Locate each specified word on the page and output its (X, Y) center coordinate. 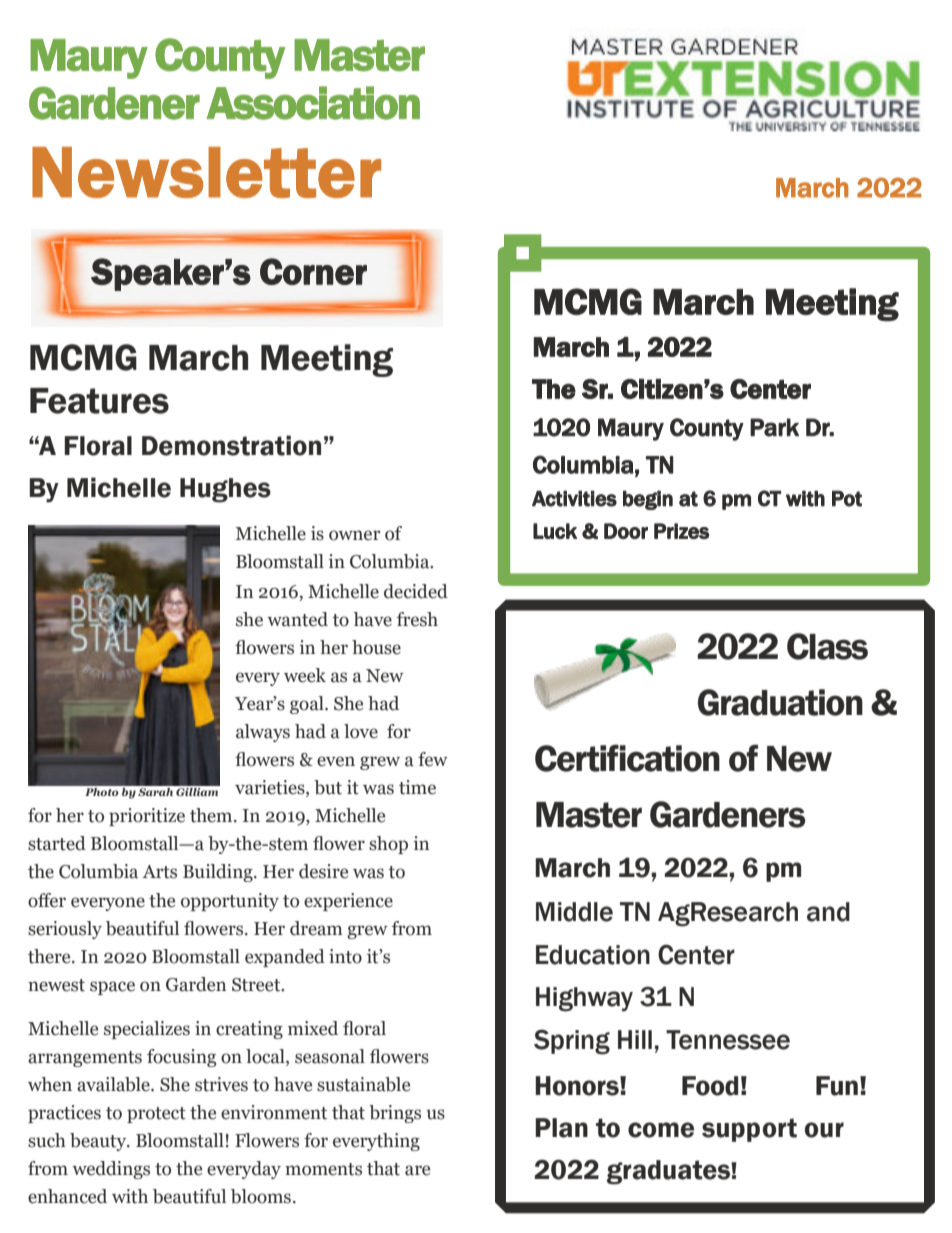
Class (827, 646)
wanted (297, 619)
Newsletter (206, 172)
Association (313, 103)
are (417, 1170)
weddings (111, 1170)
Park (774, 427)
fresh (417, 619)
